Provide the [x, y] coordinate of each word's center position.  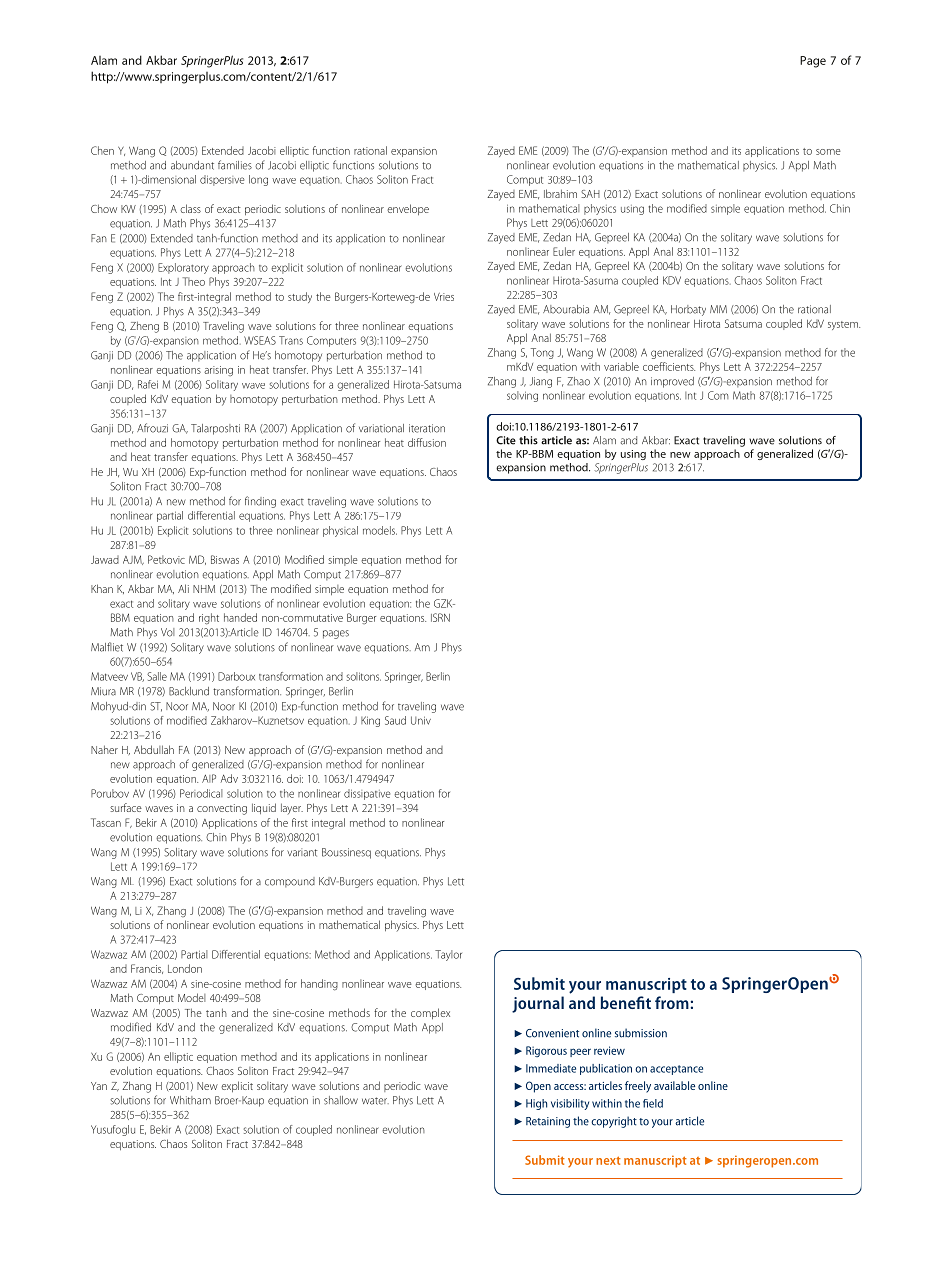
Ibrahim [560, 193]
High [536, 1104]
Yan [99, 1086]
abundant [192, 165]
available [674, 1085]
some [828, 152]
